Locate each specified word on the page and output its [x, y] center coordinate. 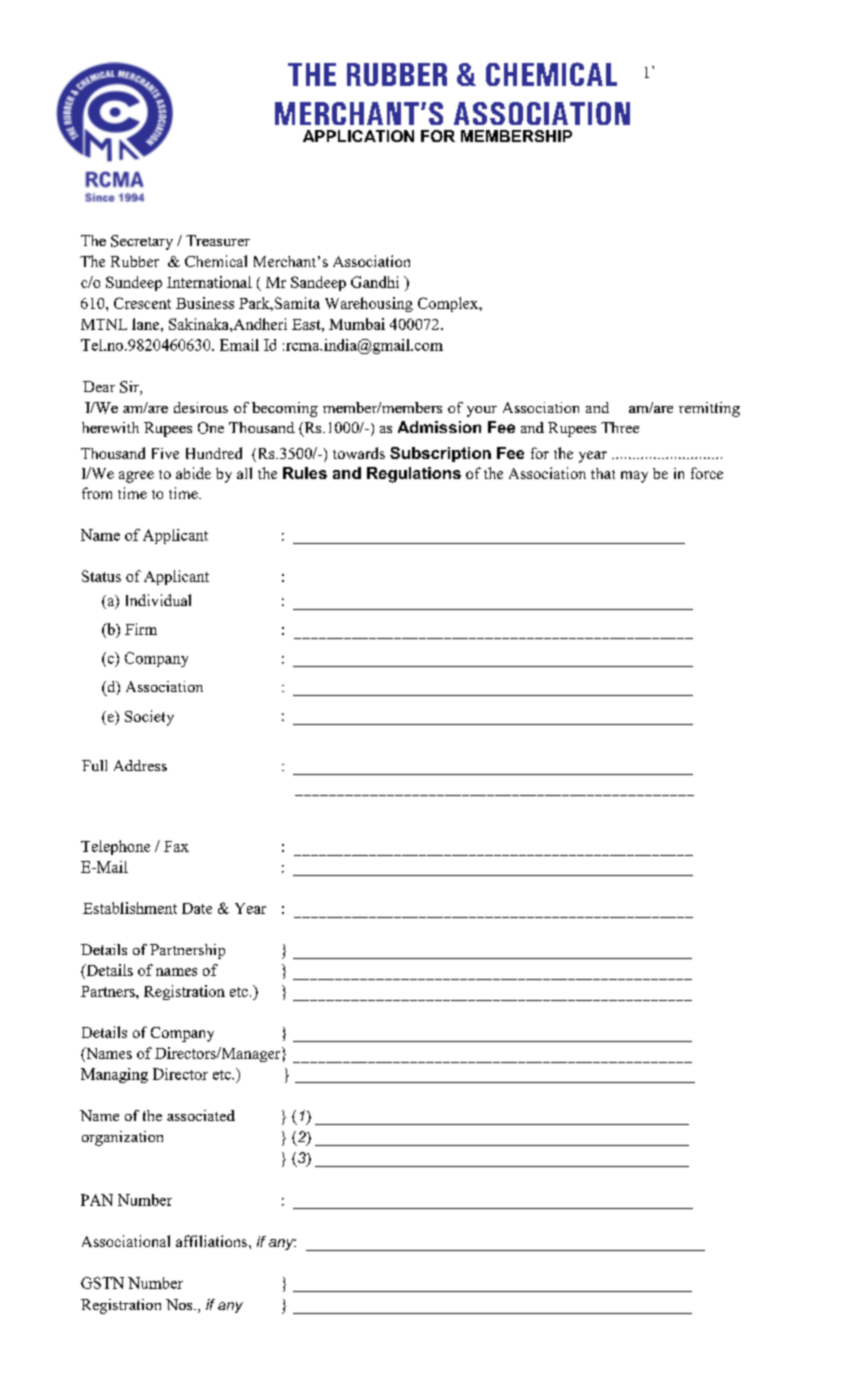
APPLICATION [358, 136]
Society [149, 718]
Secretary [142, 242]
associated [201, 1115]
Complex [449, 304]
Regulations [414, 475]
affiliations [211, 1241]
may [634, 477]
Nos [180, 1304]
